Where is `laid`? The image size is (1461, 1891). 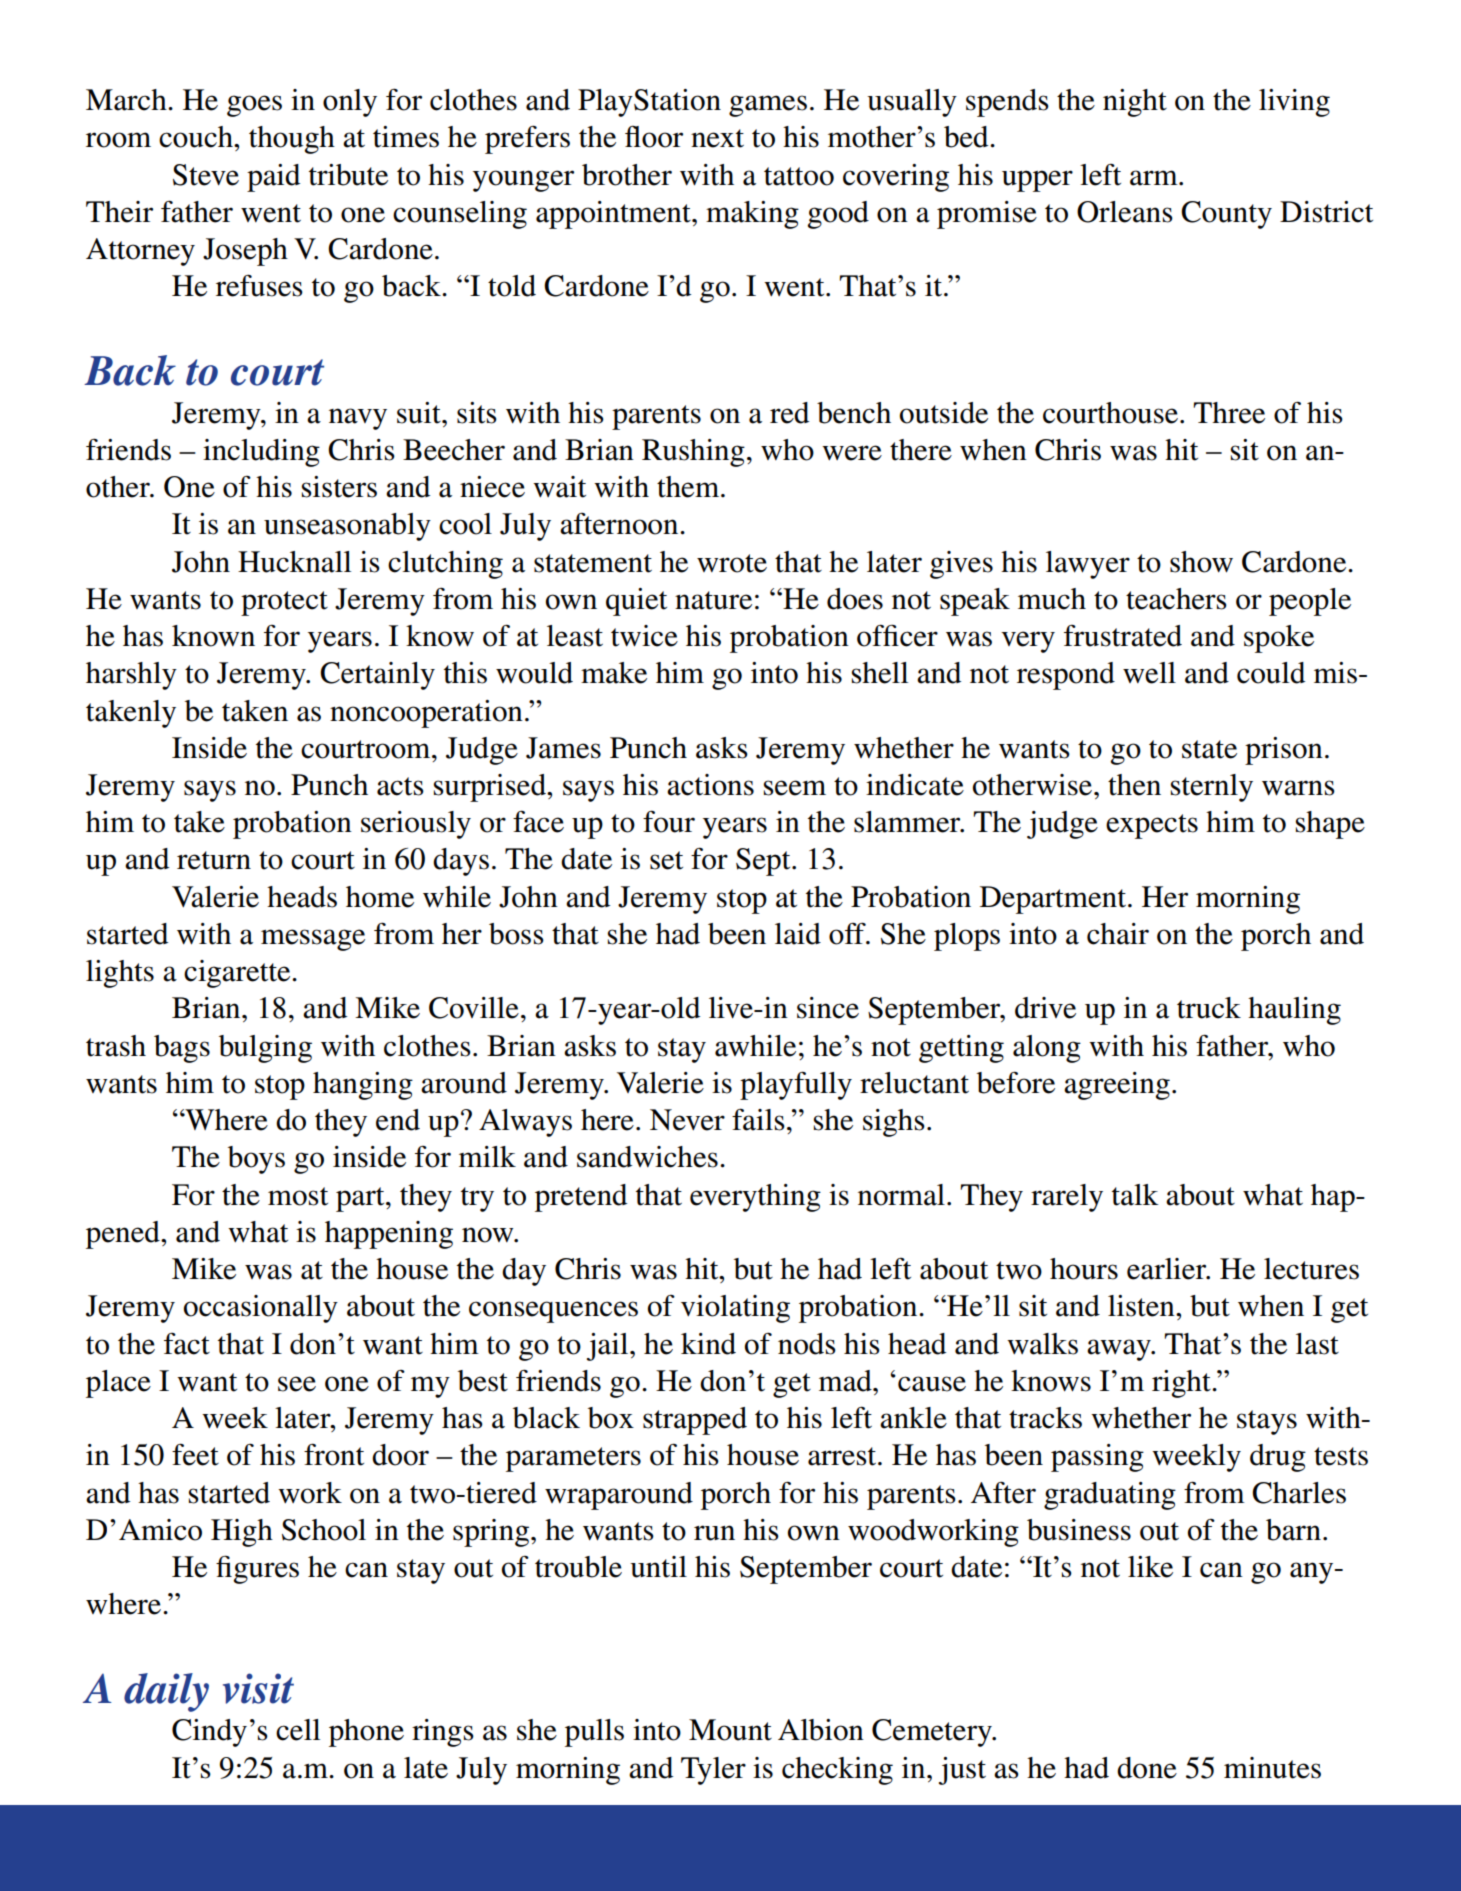
laid is located at coordinates (798, 934).
